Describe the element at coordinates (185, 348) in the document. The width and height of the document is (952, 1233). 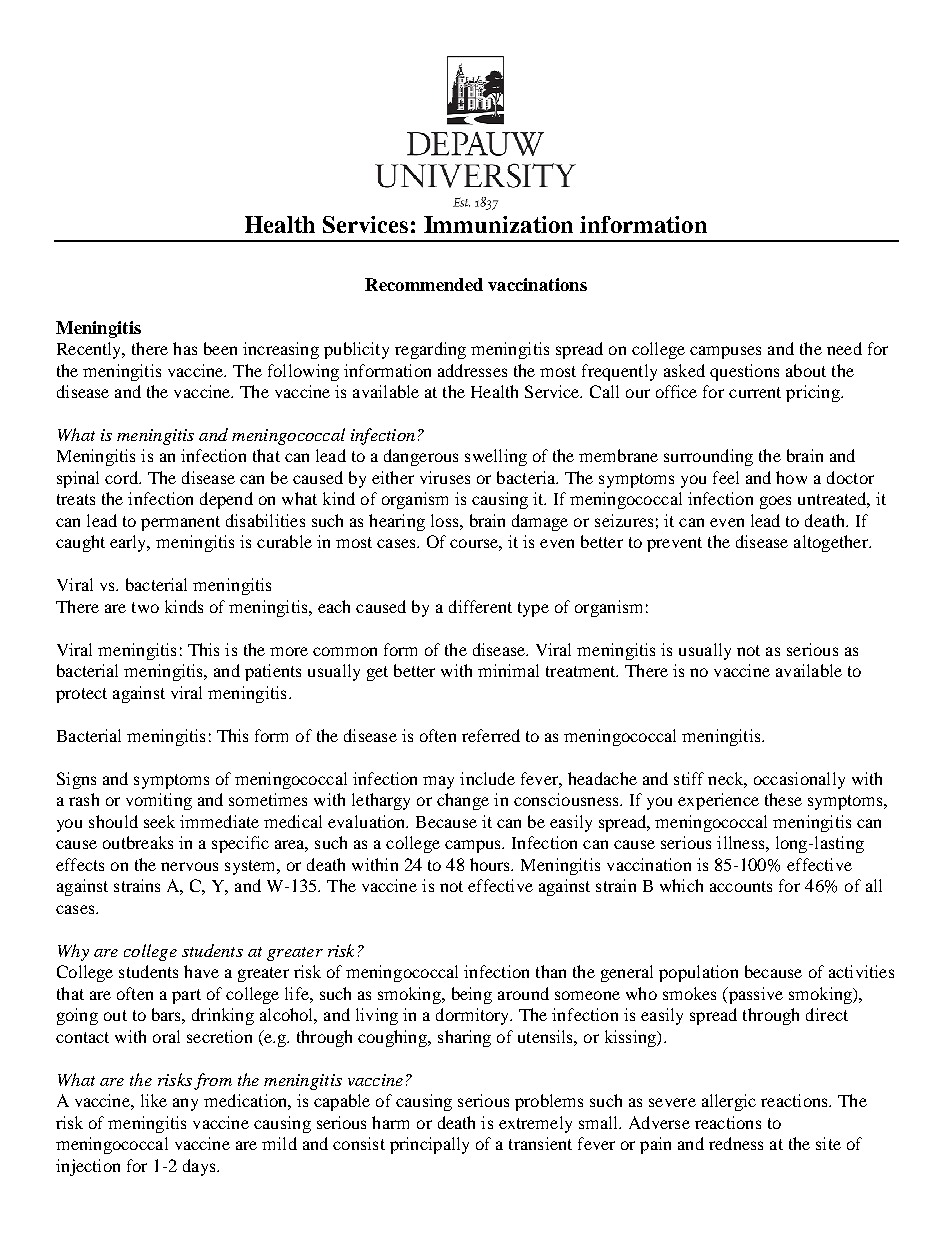
I see `has` at that location.
